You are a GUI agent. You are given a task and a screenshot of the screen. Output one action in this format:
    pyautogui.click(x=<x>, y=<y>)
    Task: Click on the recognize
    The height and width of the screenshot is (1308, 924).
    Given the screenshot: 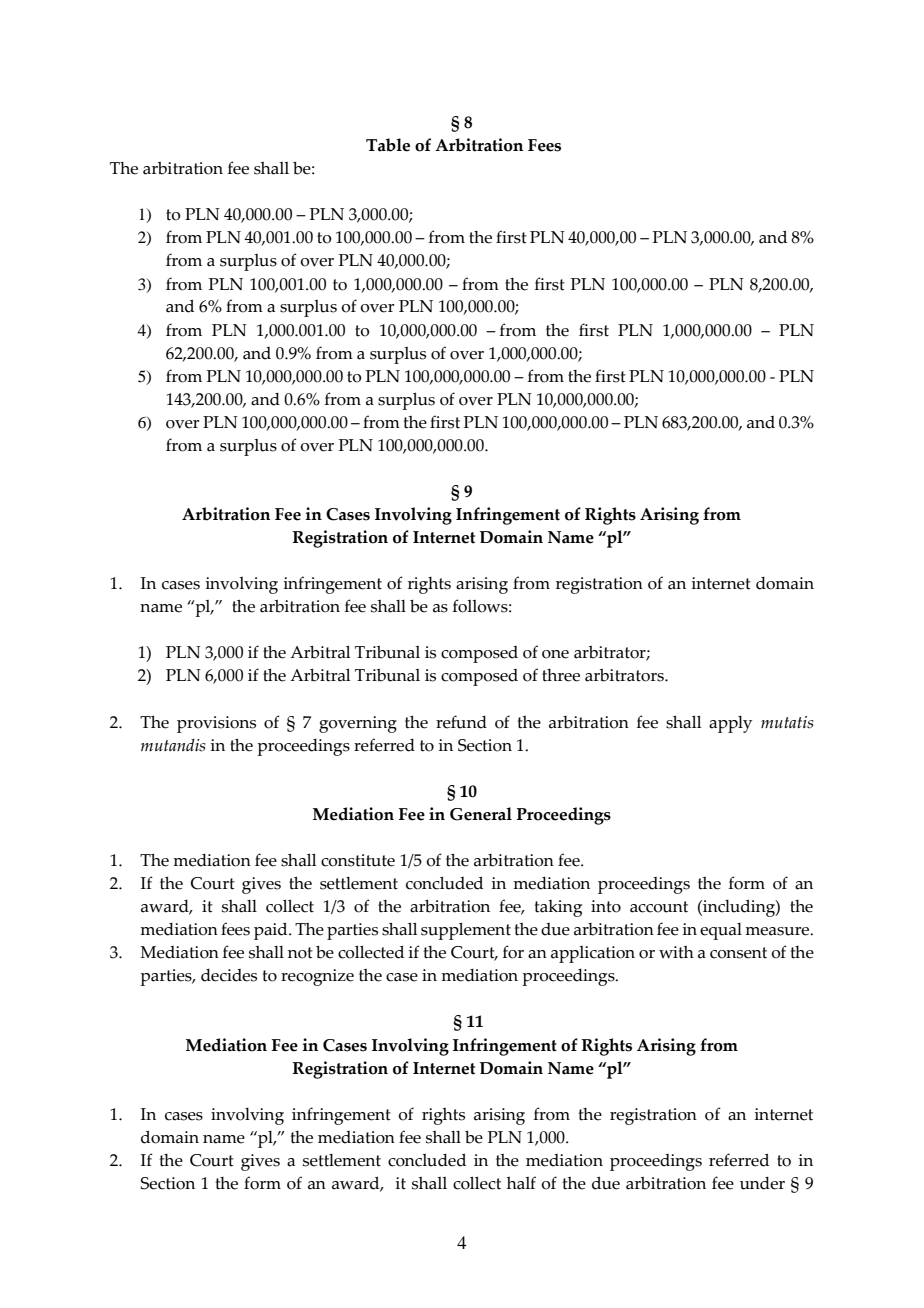 What is the action you would take?
    pyautogui.click(x=317, y=977)
